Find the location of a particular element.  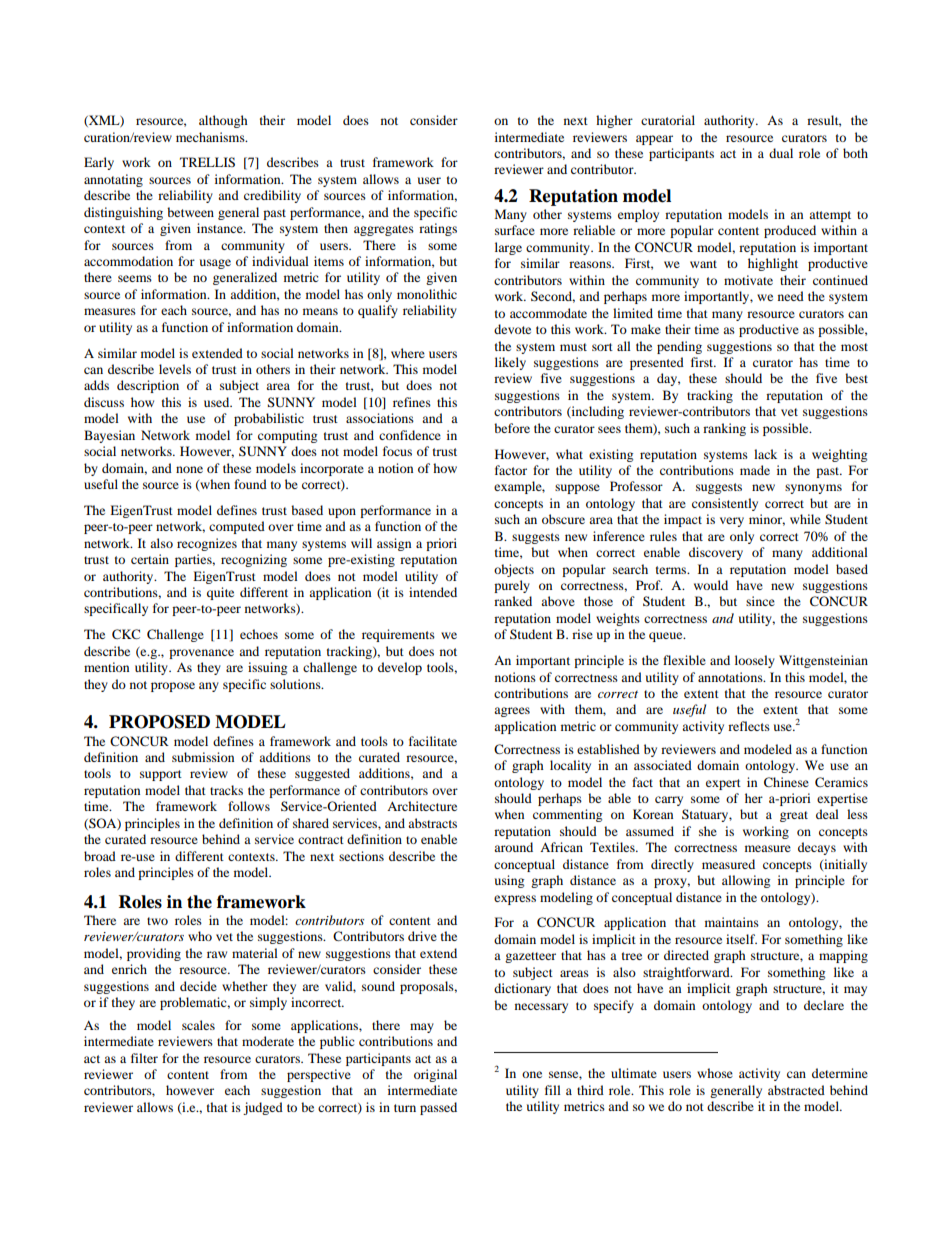

filter is located at coordinates (144, 1058).
